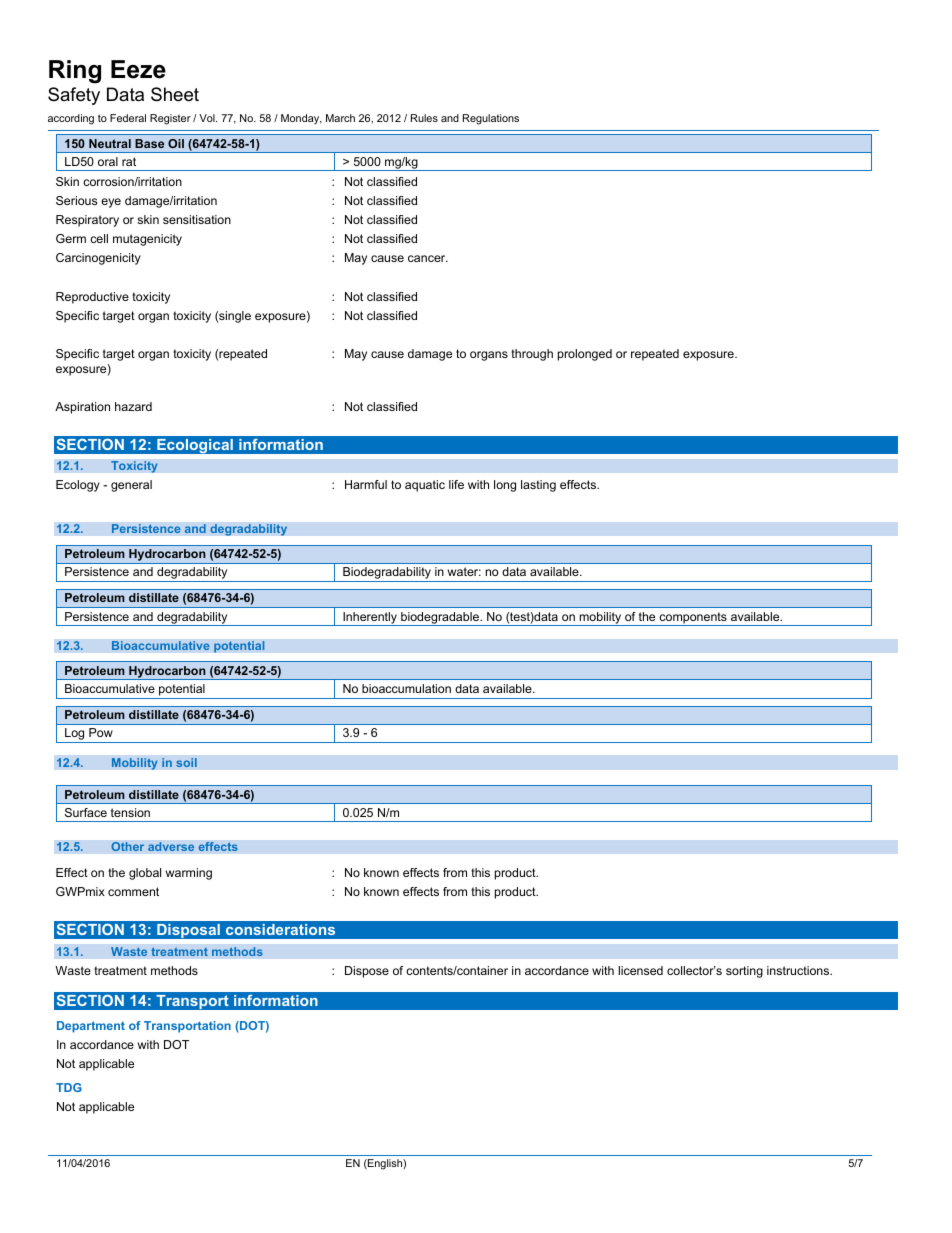 The height and width of the screenshot is (1233, 952). Describe the element at coordinates (131, 486) in the screenshot. I see `general` at that location.
